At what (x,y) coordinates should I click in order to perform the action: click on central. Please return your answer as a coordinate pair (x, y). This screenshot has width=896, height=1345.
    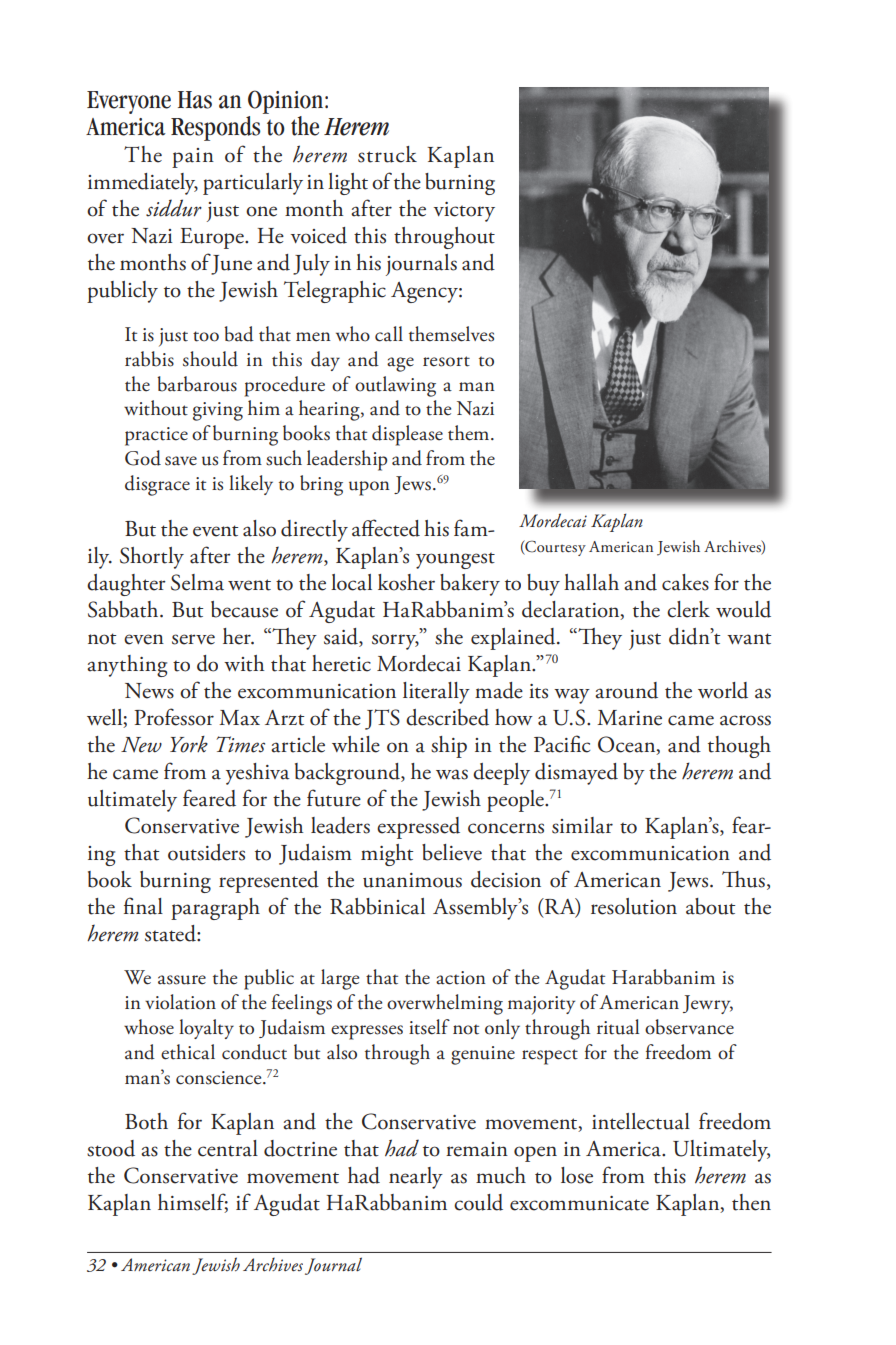
    Looking at the image, I should click on (228, 1148).
